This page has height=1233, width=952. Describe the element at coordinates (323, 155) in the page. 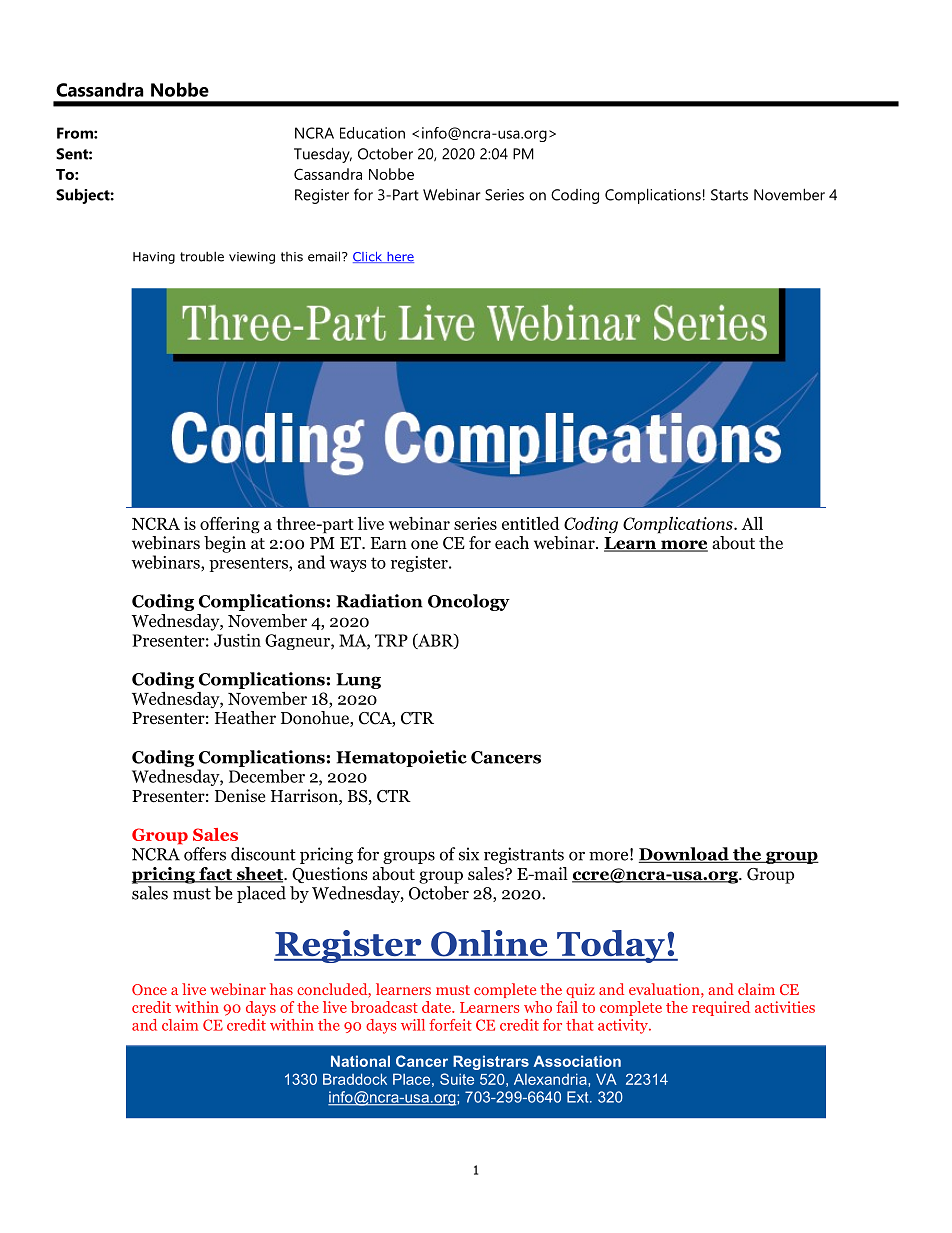

I see `Tuesday` at that location.
